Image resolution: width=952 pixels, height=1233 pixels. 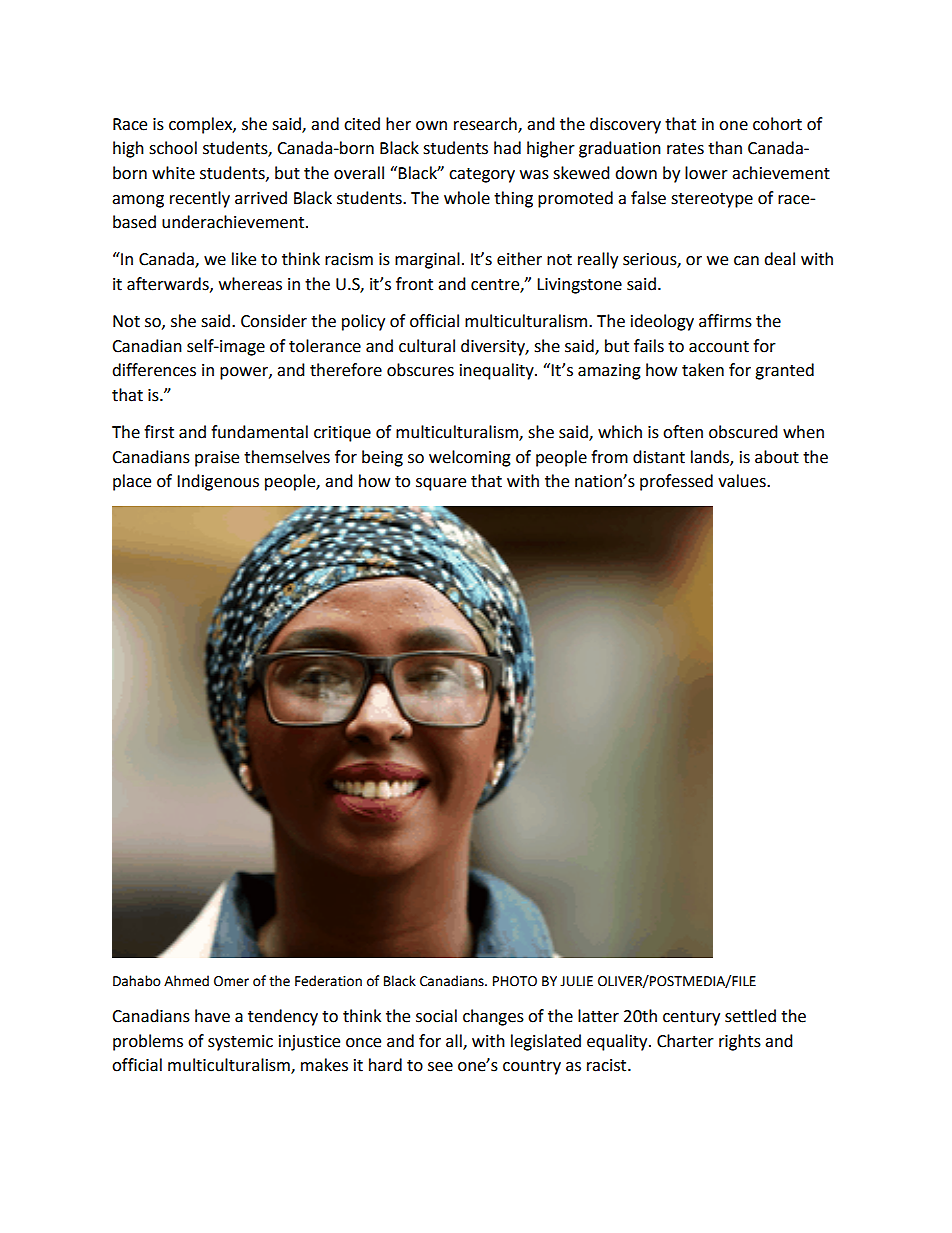 What do you see at coordinates (173, 148) in the screenshot?
I see `school` at bounding box center [173, 148].
